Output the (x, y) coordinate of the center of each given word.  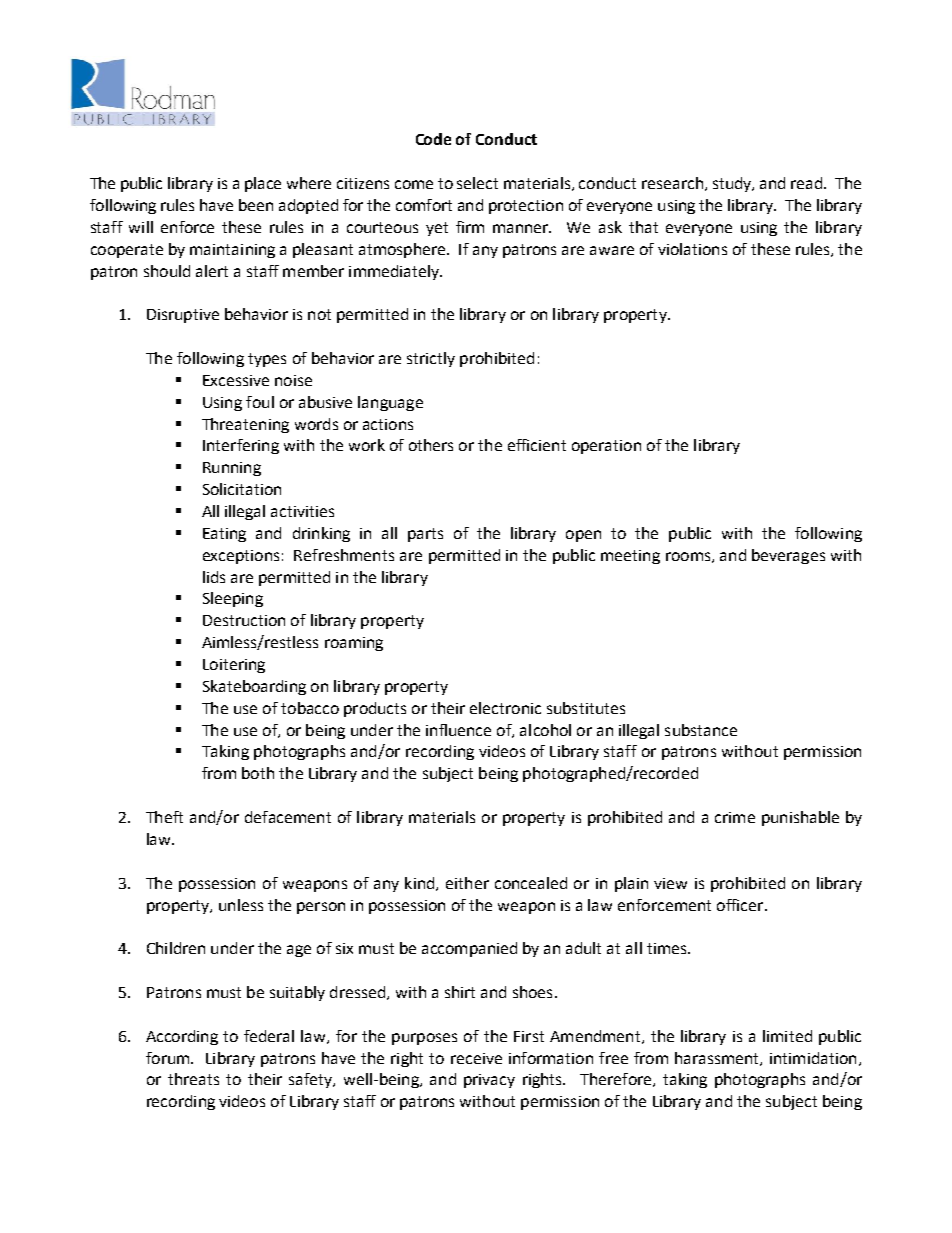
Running (232, 469)
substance (701, 730)
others (431, 445)
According (182, 1037)
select (477, 183)
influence (458, 730)
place (263, 184)
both (258, 773)
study (733, 184)
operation (606, 447)
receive (476, 1058)
